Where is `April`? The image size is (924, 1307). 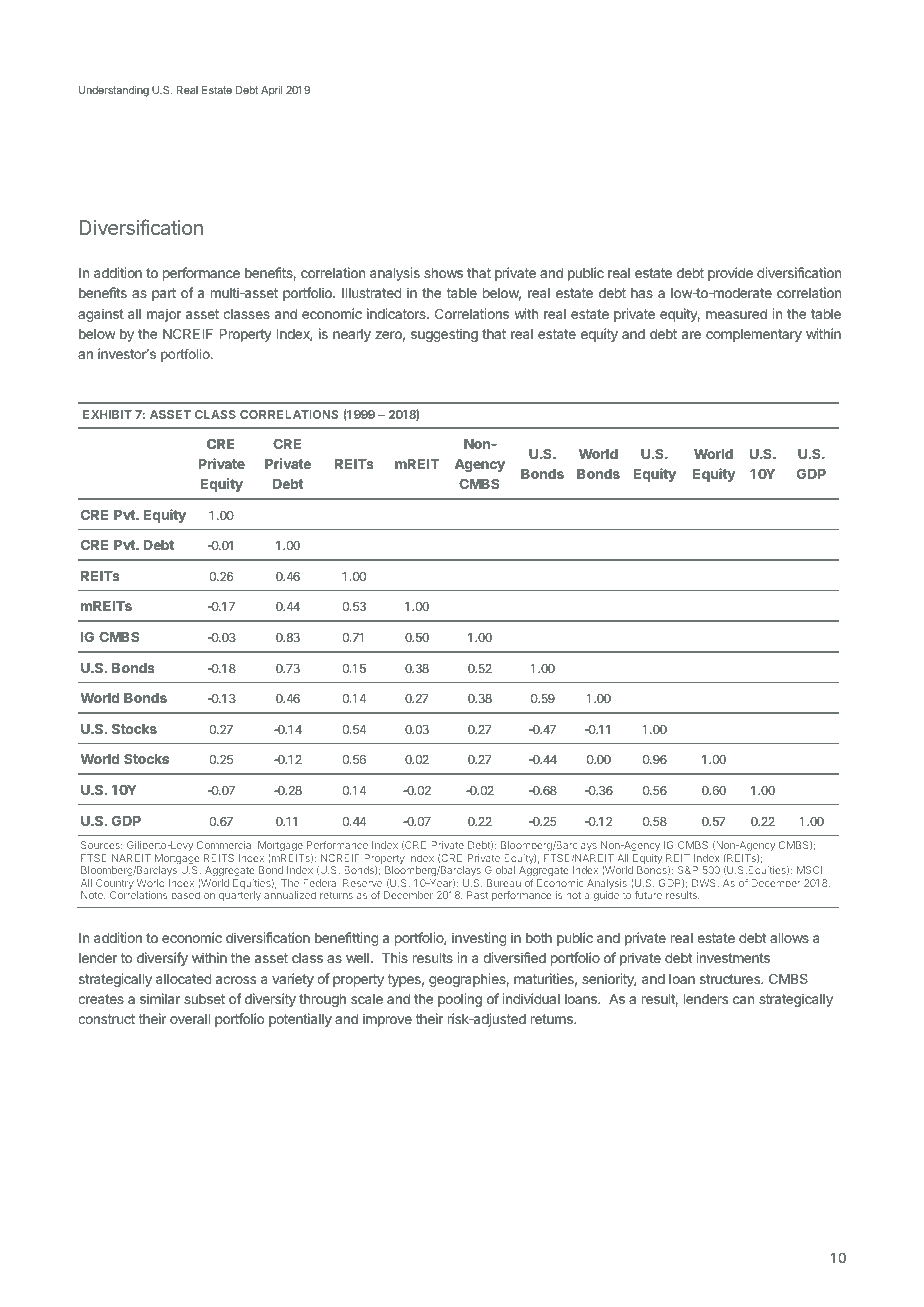 April is located at coordinates (271, 91).
